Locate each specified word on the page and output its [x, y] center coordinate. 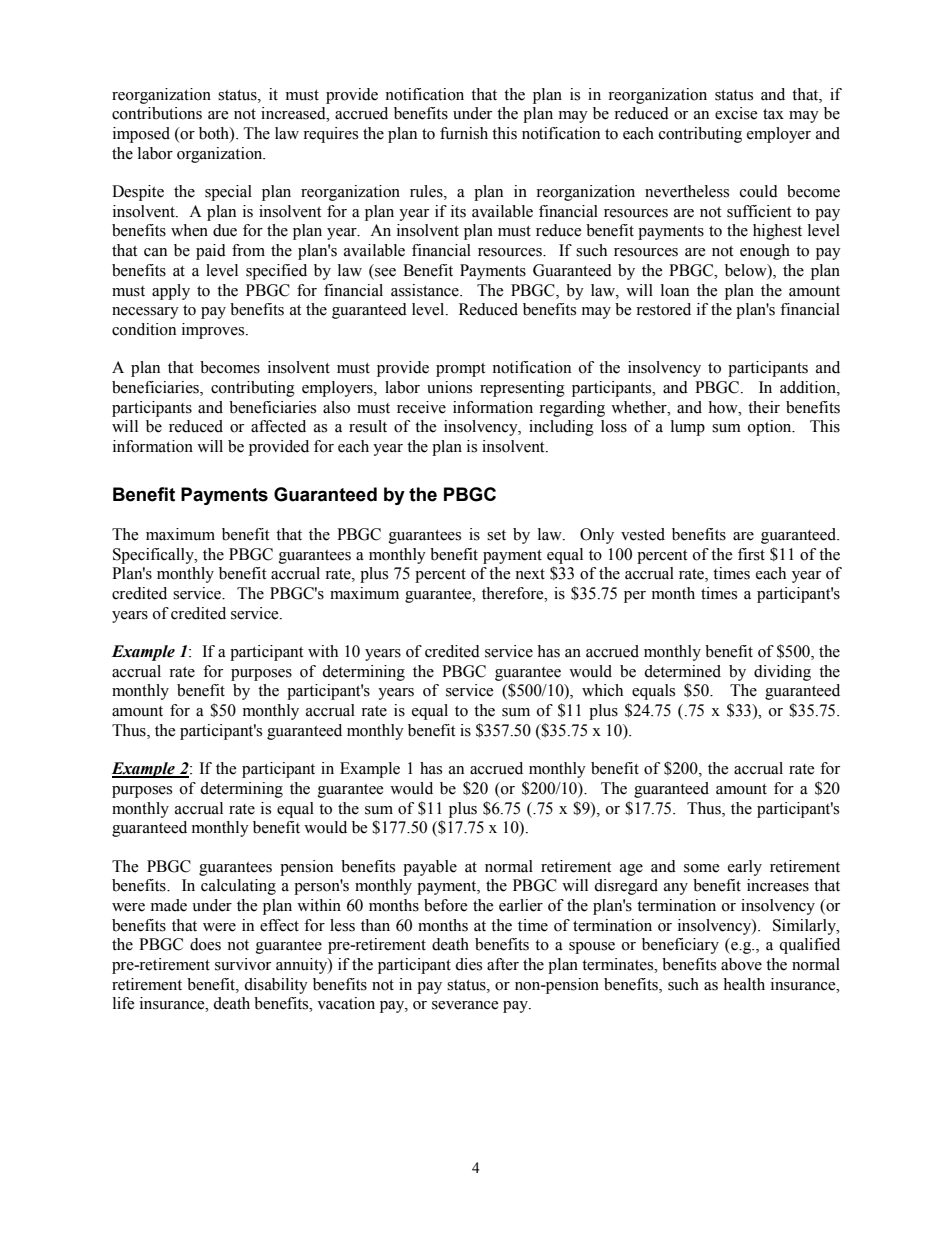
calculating [238, 887]
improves [214, 331]
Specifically [154, 556]
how [724, 407]
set [496, 535]
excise [736, 113]
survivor [243, 964]
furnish [464, 133]
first [751, 554]
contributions [157, 113]
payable [430, 868]
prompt [460, 370]
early [745, 868]
